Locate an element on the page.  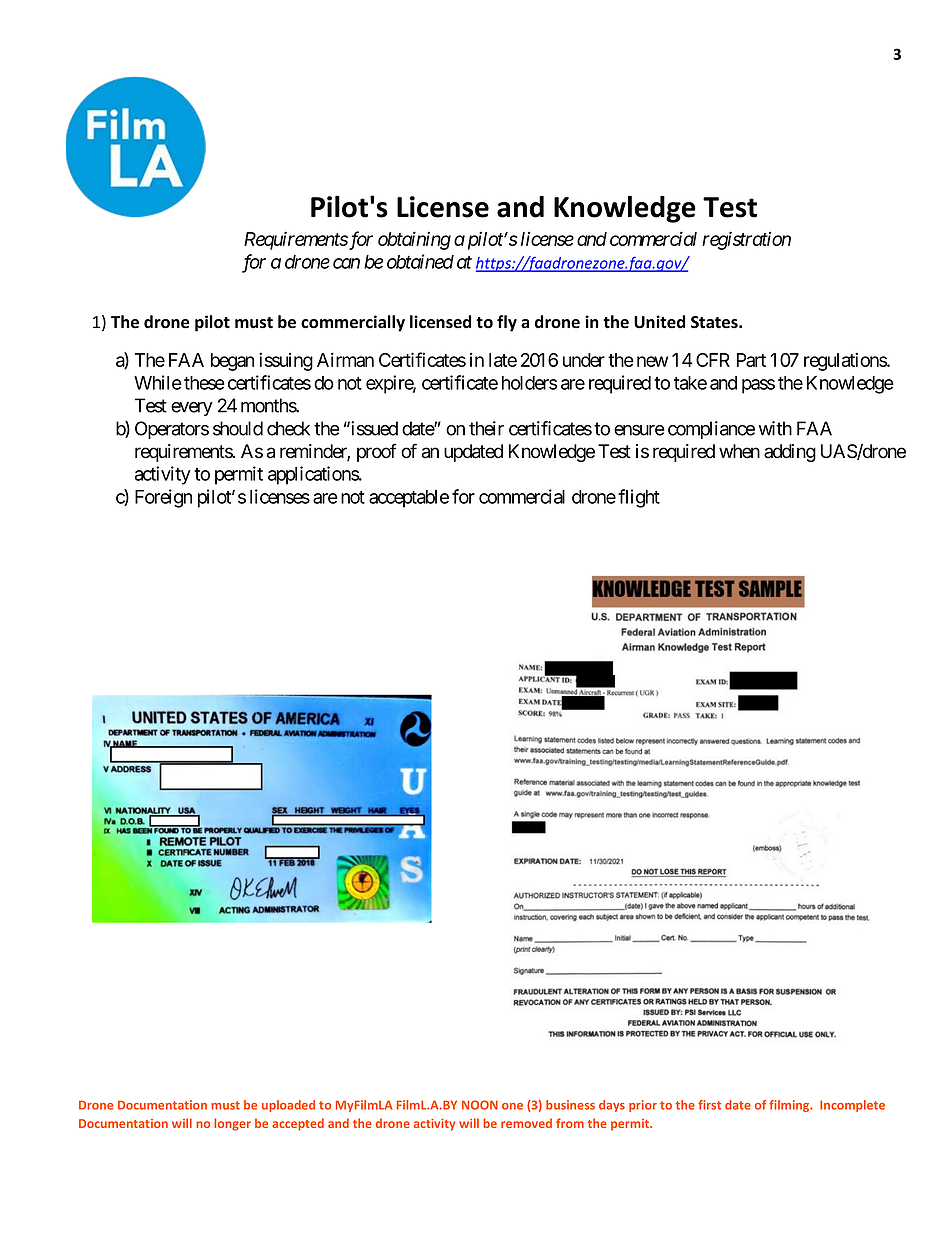
obtained is located at coordinates (420, 261).
